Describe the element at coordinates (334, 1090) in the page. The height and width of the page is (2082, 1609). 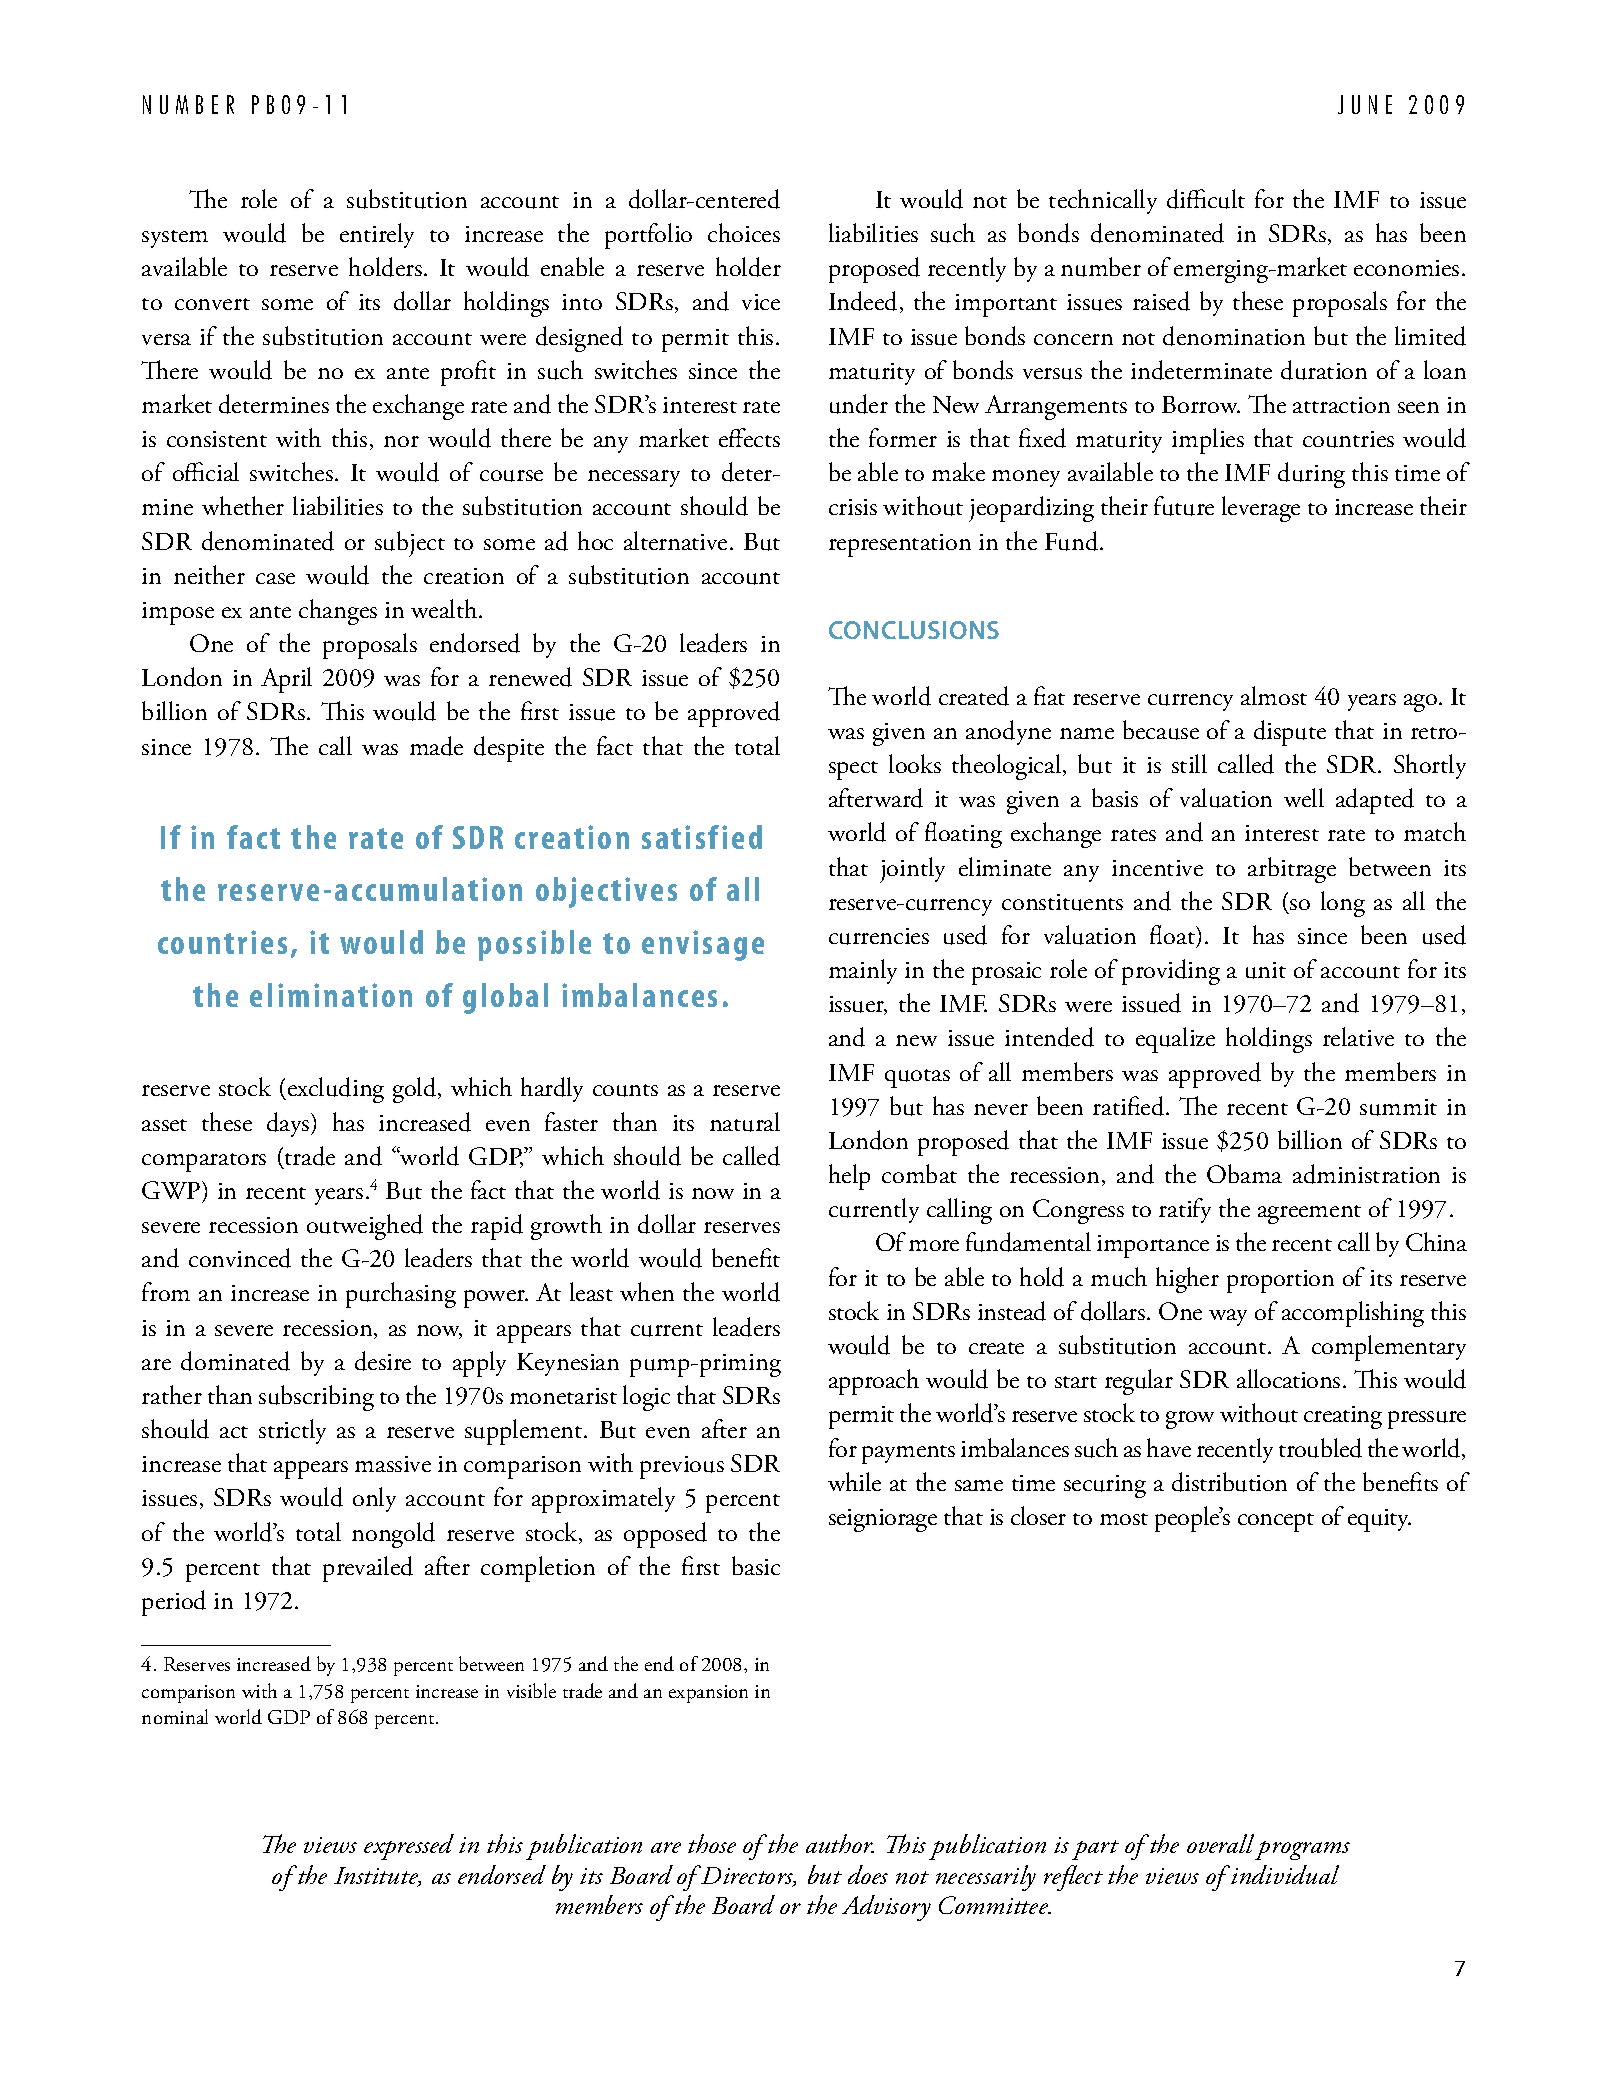
I see `excluding` at that location.
